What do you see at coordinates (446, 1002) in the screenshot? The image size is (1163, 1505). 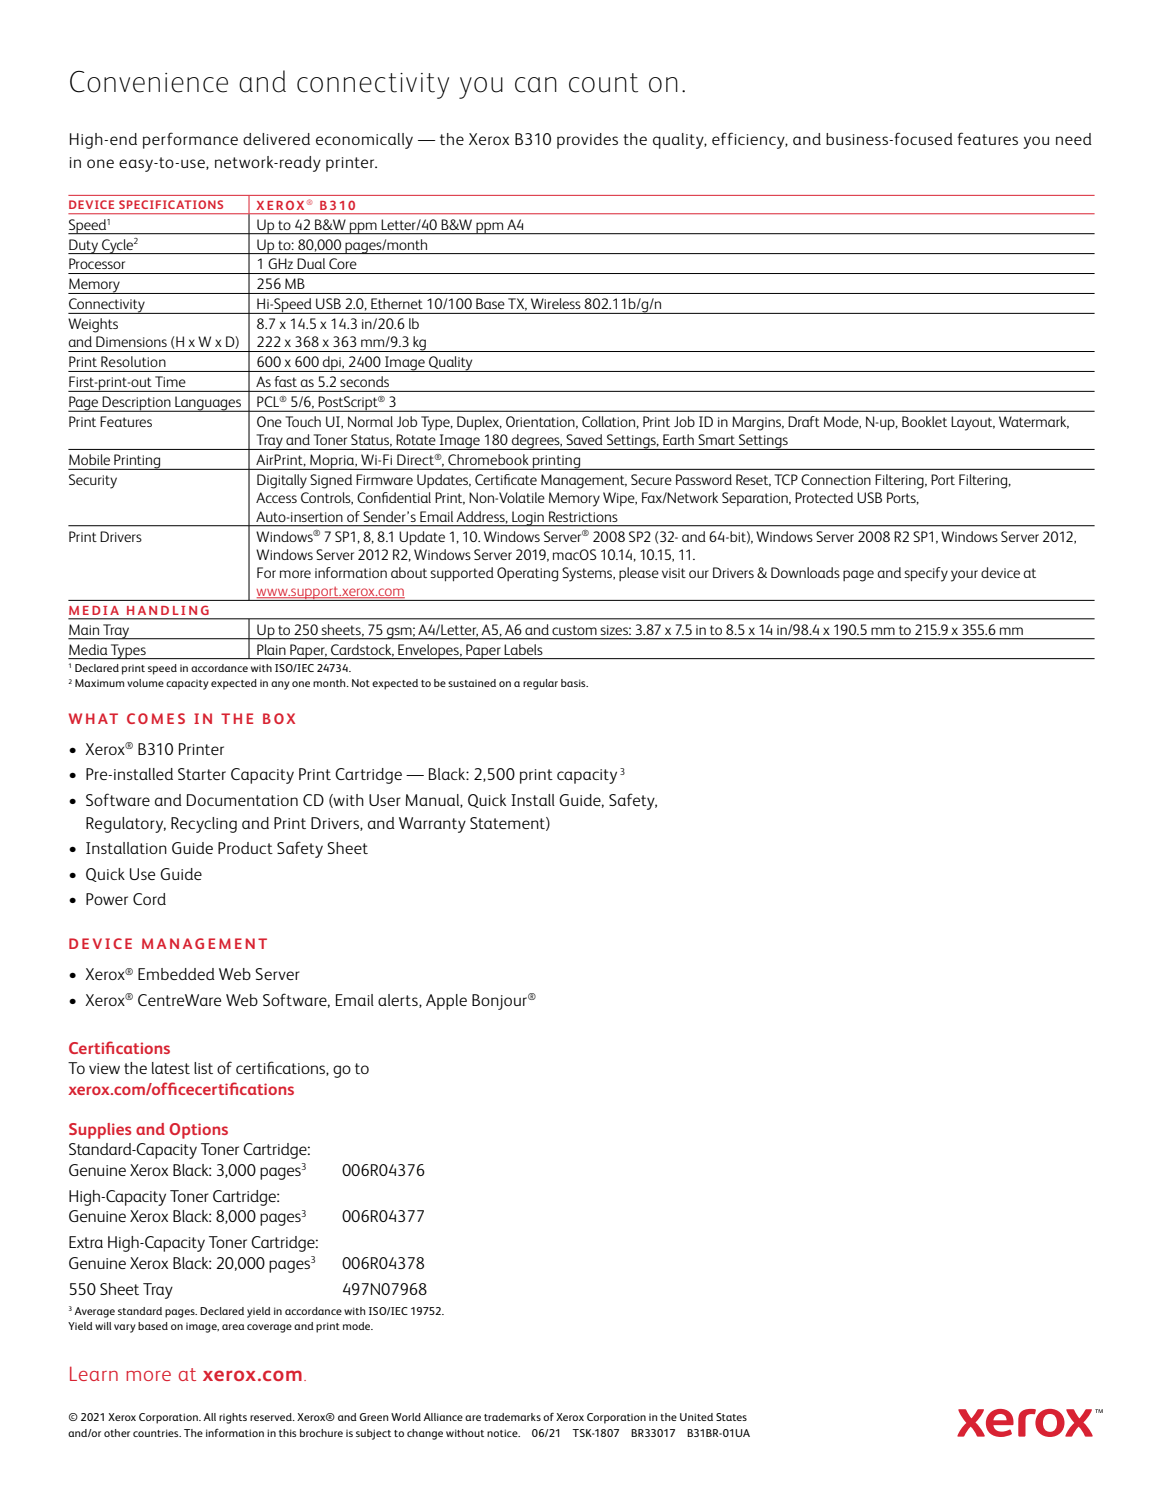 I see `Apple` at bounding box center [446, 1002].
